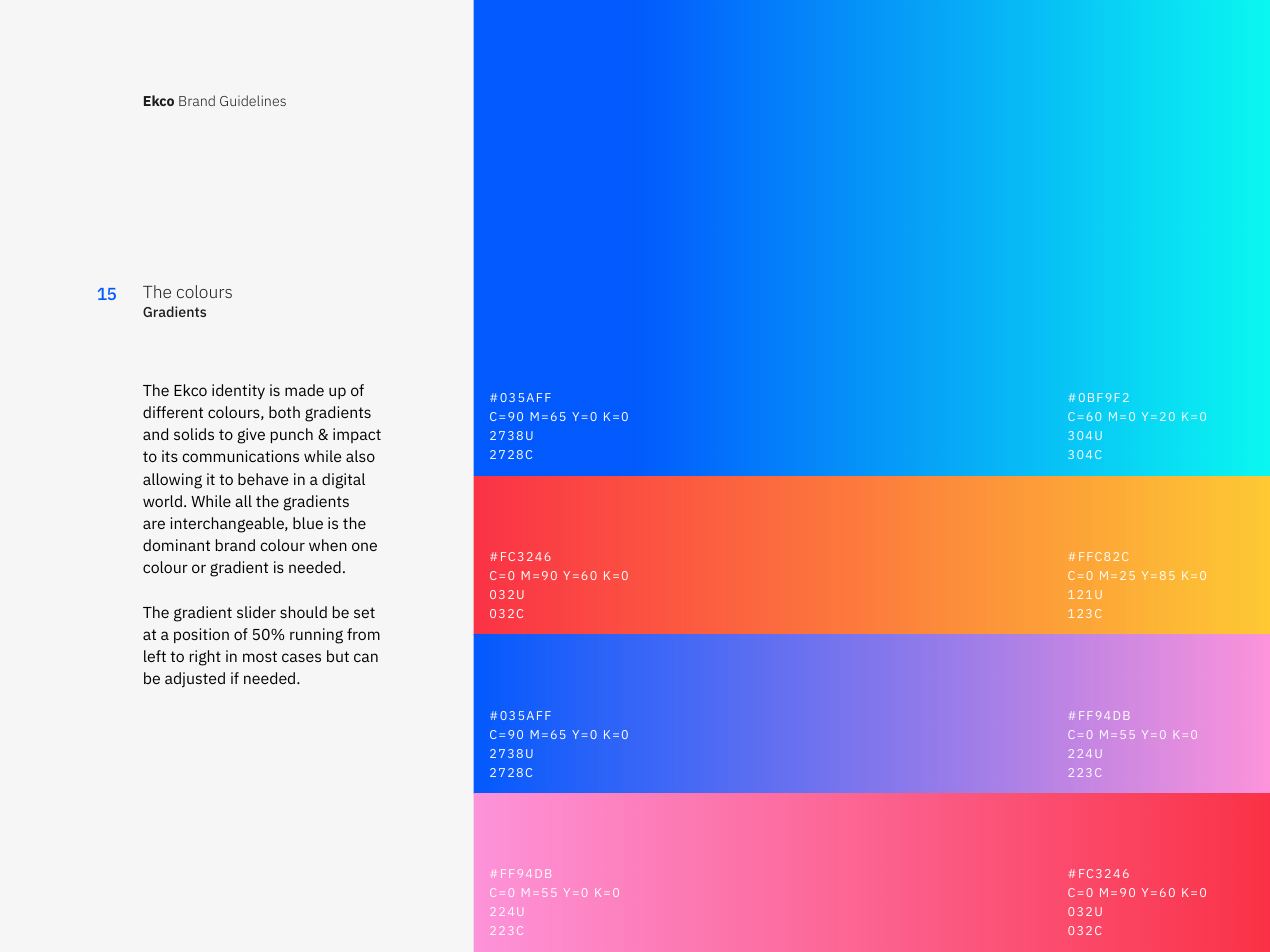 The image size is (1270, 952). What do you see at coordinates (195, 679) in the screenshot?
I see `adjusted` at bounding box center [195, 679].
